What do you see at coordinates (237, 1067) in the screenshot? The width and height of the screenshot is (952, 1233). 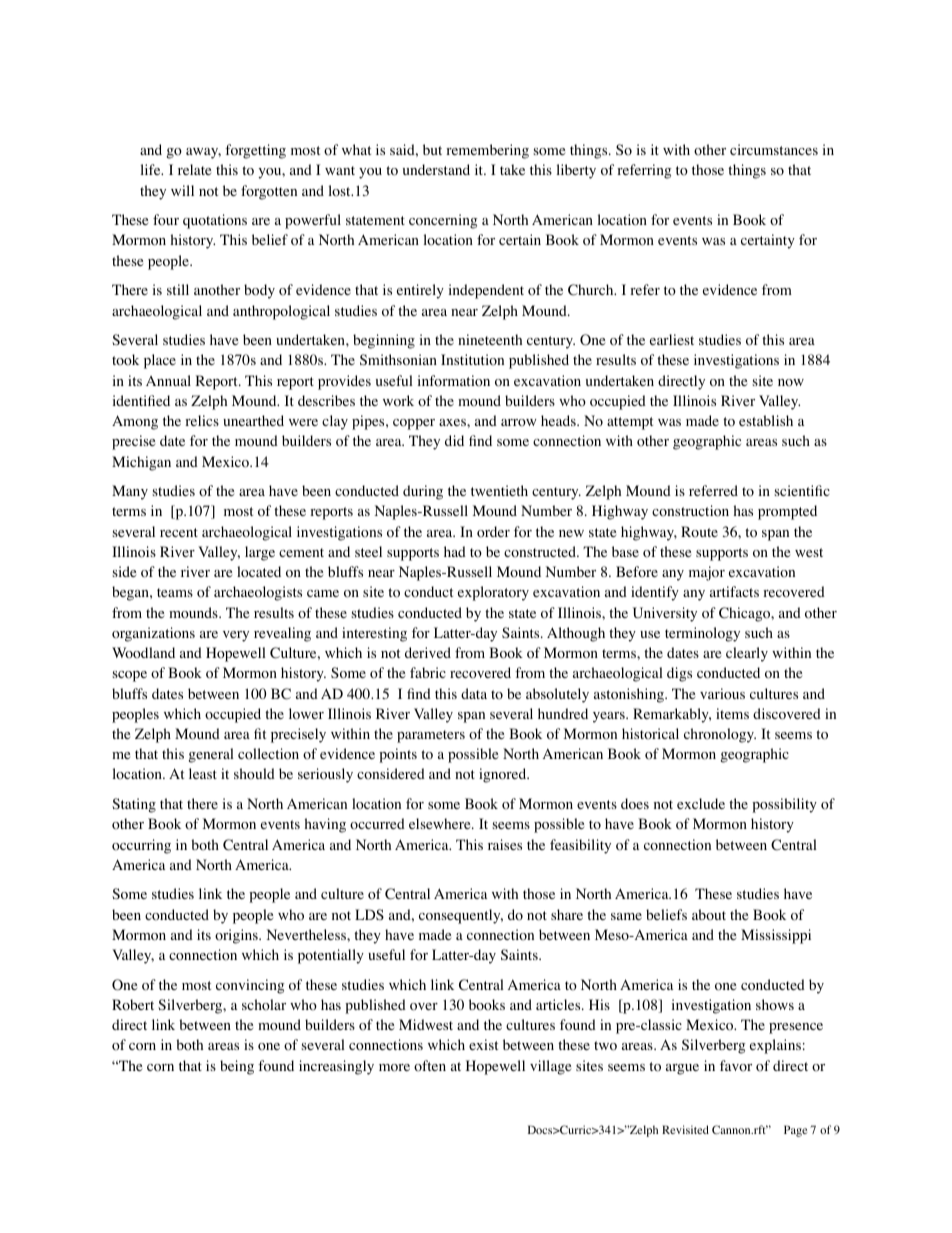 I see `being` at bounding box center [237, 1067].
